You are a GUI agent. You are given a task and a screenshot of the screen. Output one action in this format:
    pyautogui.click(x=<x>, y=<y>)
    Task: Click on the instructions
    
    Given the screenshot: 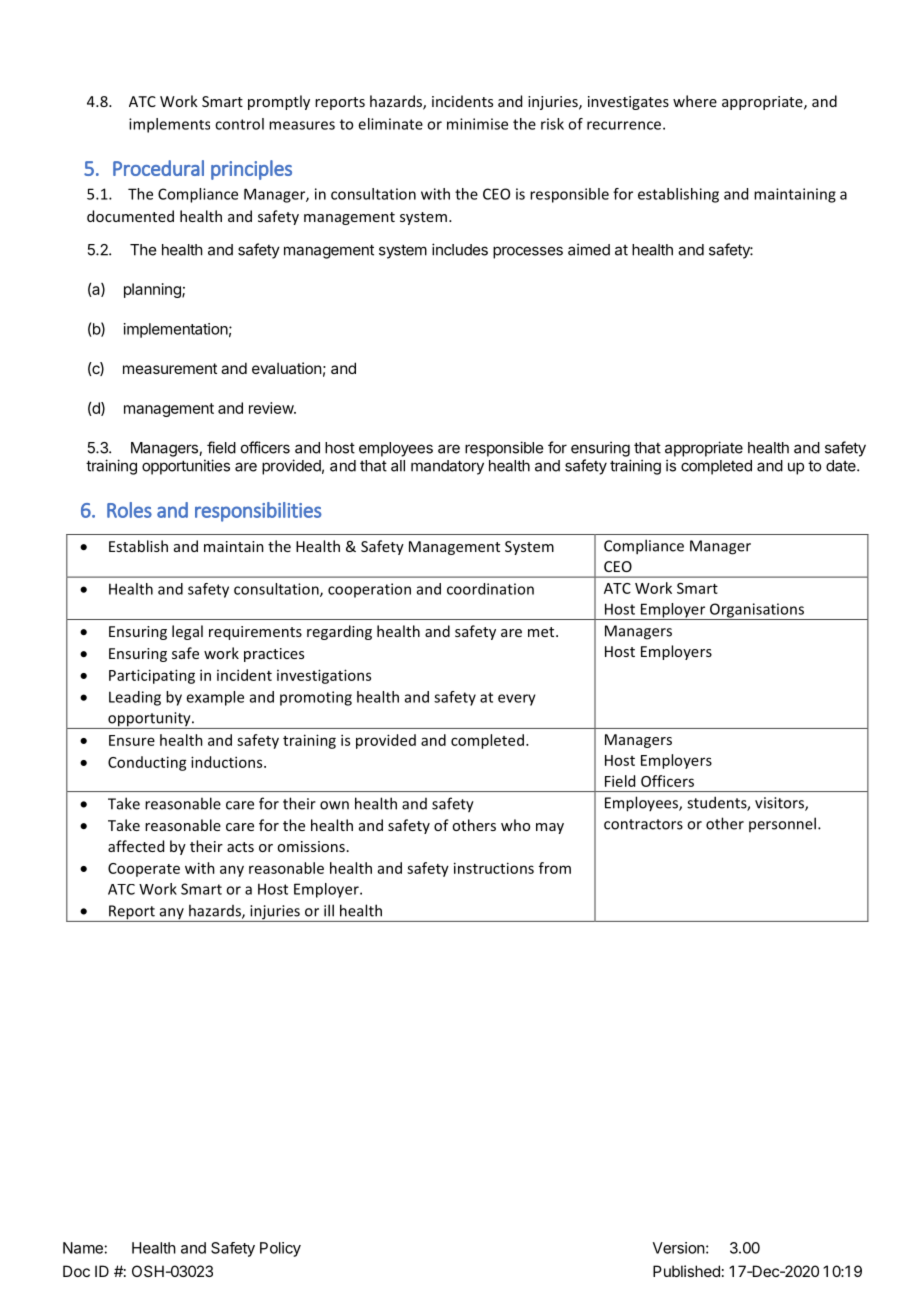 What is the action you would take?
    pyautogui.click(x=494, y=868)
